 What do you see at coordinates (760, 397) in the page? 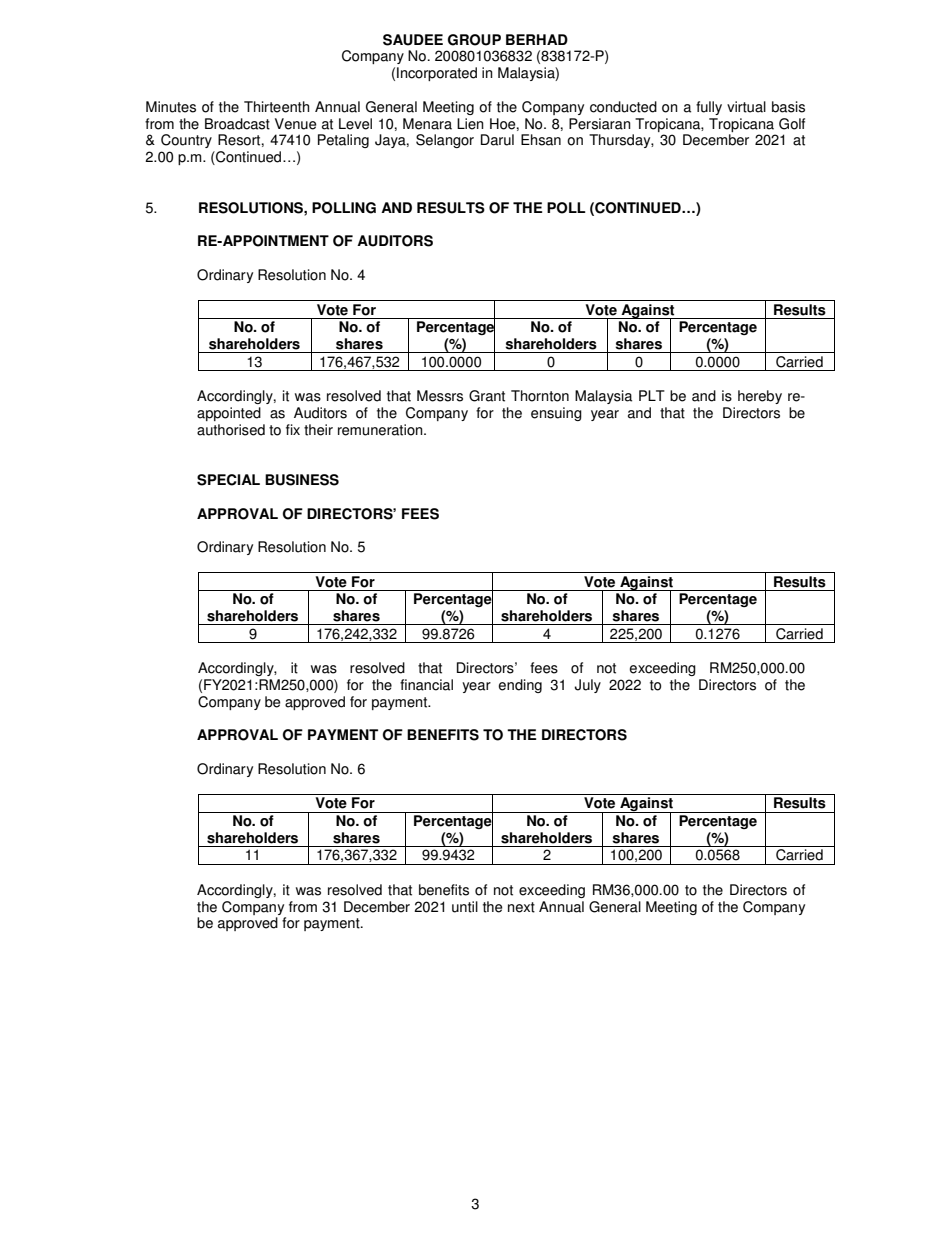
I see `hereby` at bounding box center [760, 397].
